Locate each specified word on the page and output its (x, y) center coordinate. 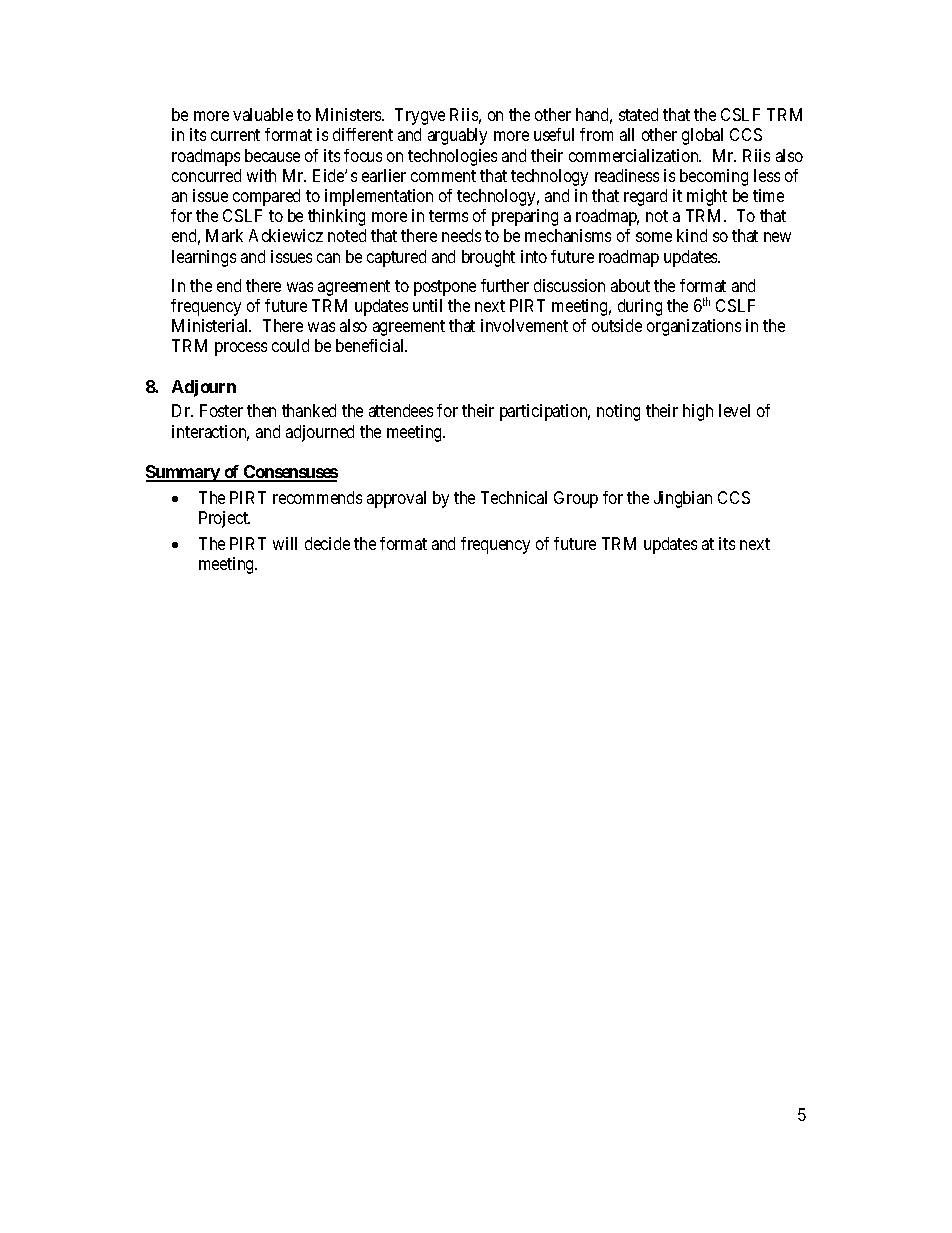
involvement (524, 325)
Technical (514, 497)
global (702, 136)
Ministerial (211, 325)
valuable (263, 114)
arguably (457, 136)
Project (224, 519)
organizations (694, 327)
